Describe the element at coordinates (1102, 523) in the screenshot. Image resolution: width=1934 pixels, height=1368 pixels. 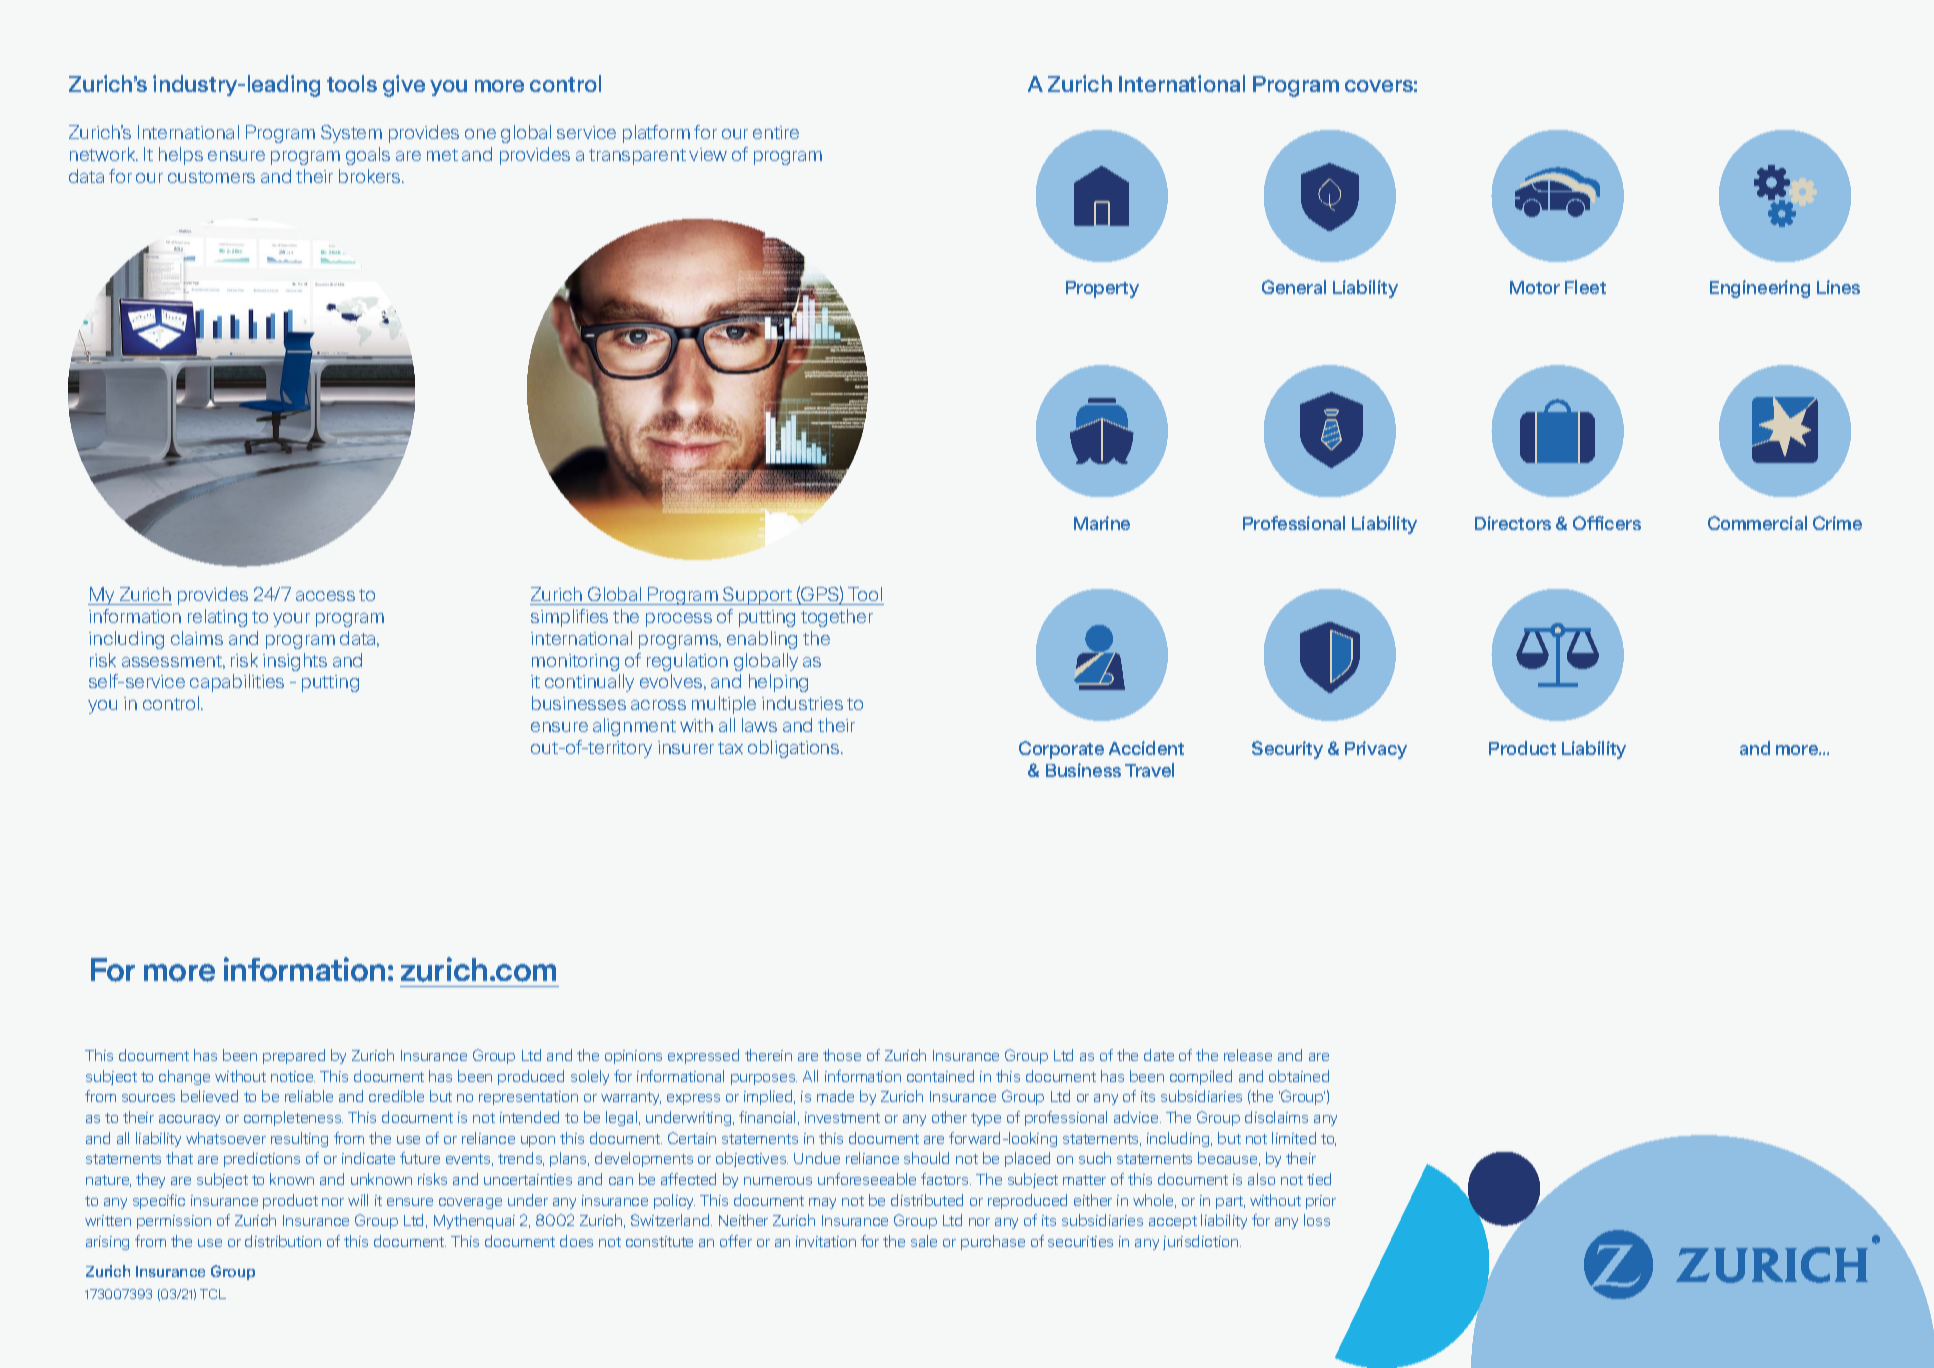
I see `Marine` at that location.
